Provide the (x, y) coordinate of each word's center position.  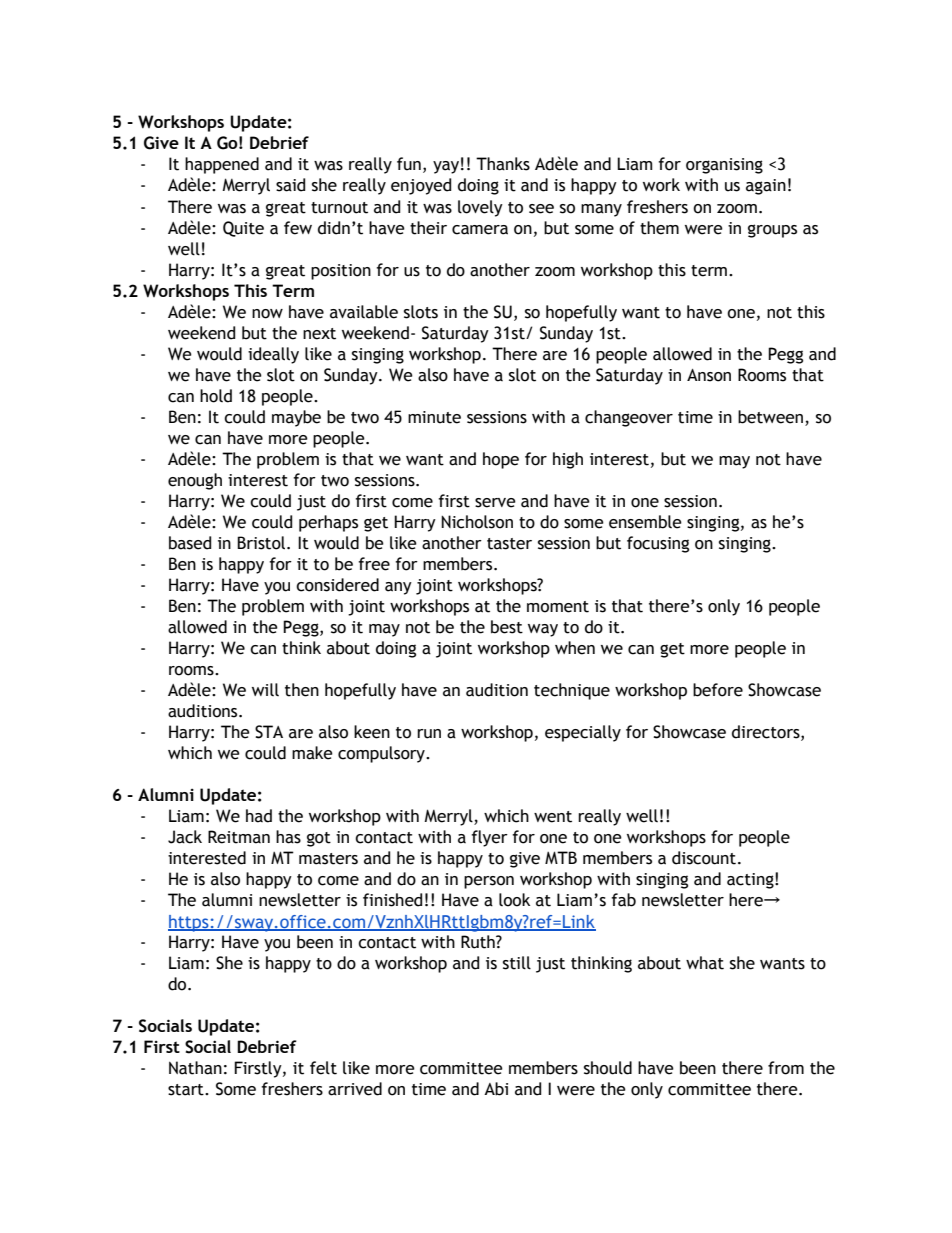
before (718, 690)
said (290, 185)
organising (724, 166)
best (507, 627)
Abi (496, 1089)
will (265, 689)
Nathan (195, 1068)
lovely (480, 208)
